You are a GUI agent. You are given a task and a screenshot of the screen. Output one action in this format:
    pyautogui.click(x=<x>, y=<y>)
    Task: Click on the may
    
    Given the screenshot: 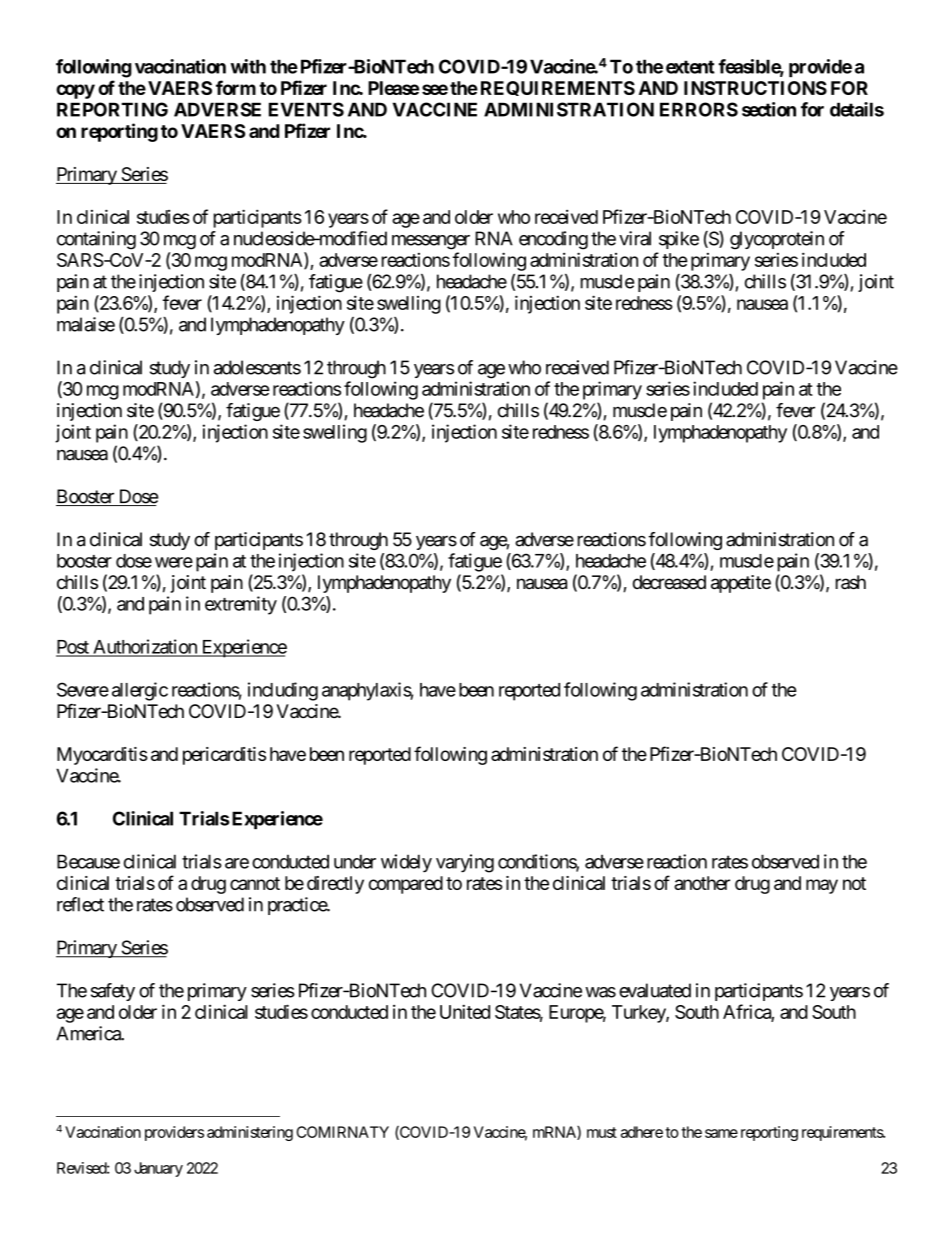 What is the action you would take?
    pyautogui.click(x=822, y=886)
